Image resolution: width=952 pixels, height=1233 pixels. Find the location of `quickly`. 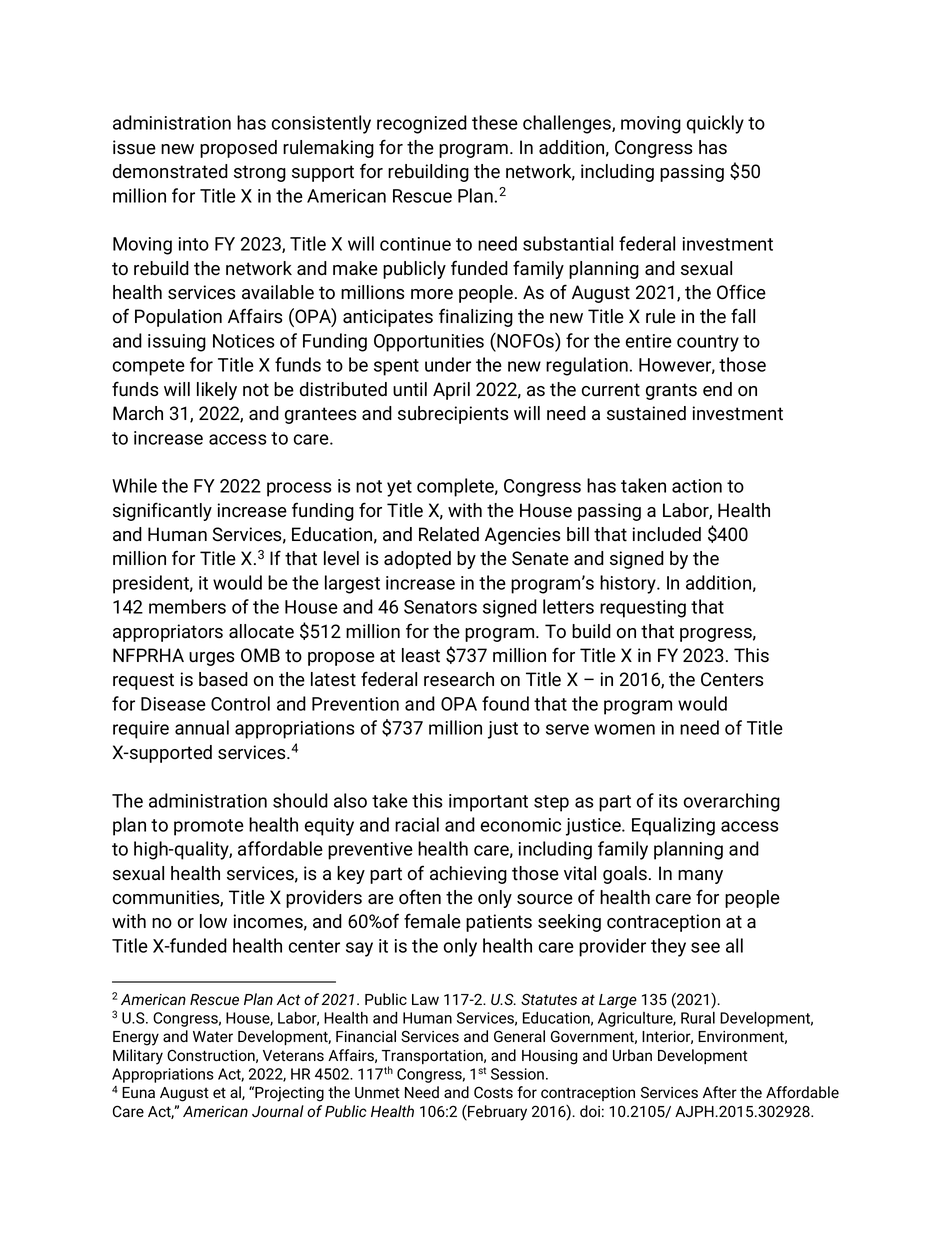

quickly is located at coordinates (715, 124).
